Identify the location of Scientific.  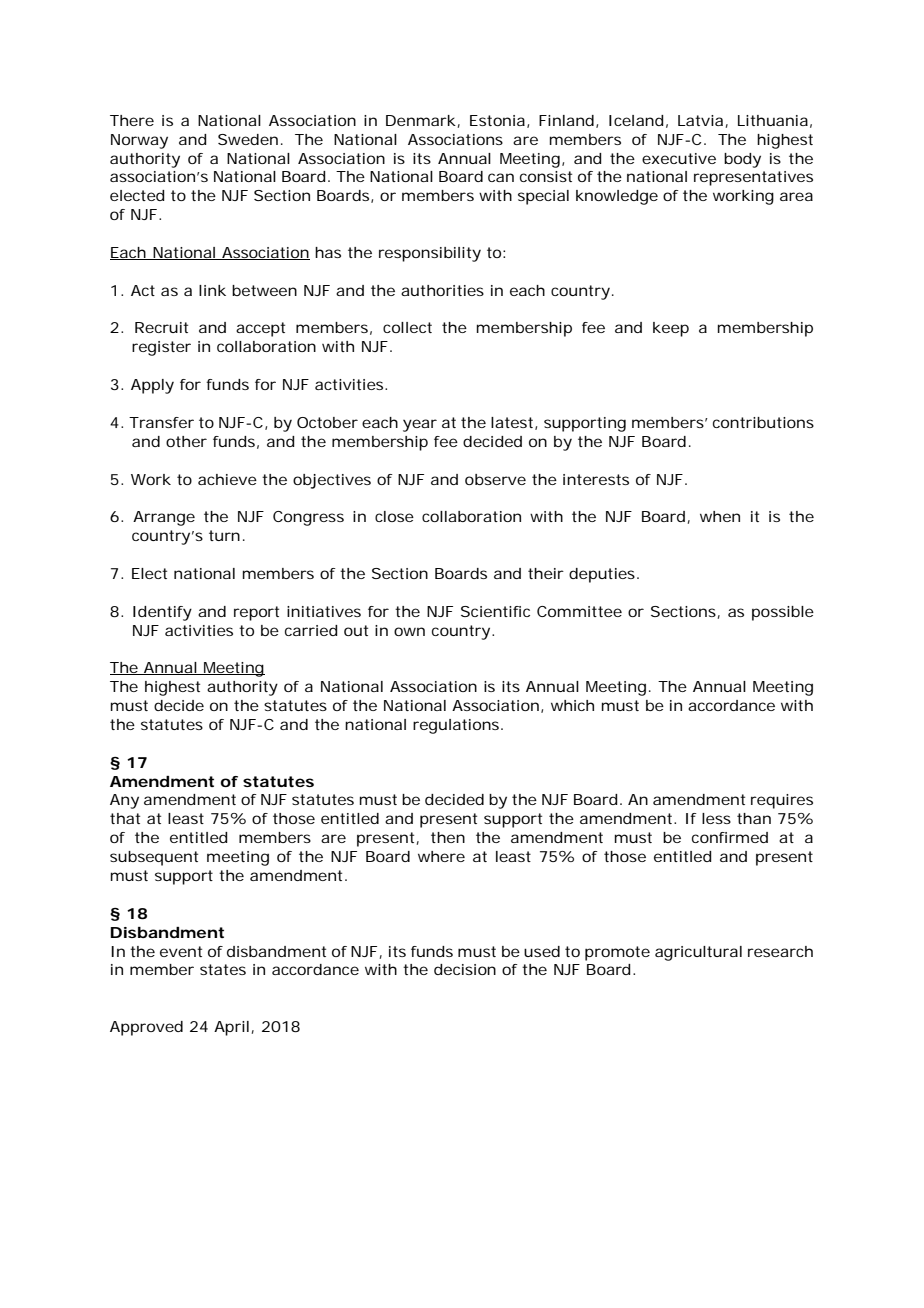
(495, 611).
